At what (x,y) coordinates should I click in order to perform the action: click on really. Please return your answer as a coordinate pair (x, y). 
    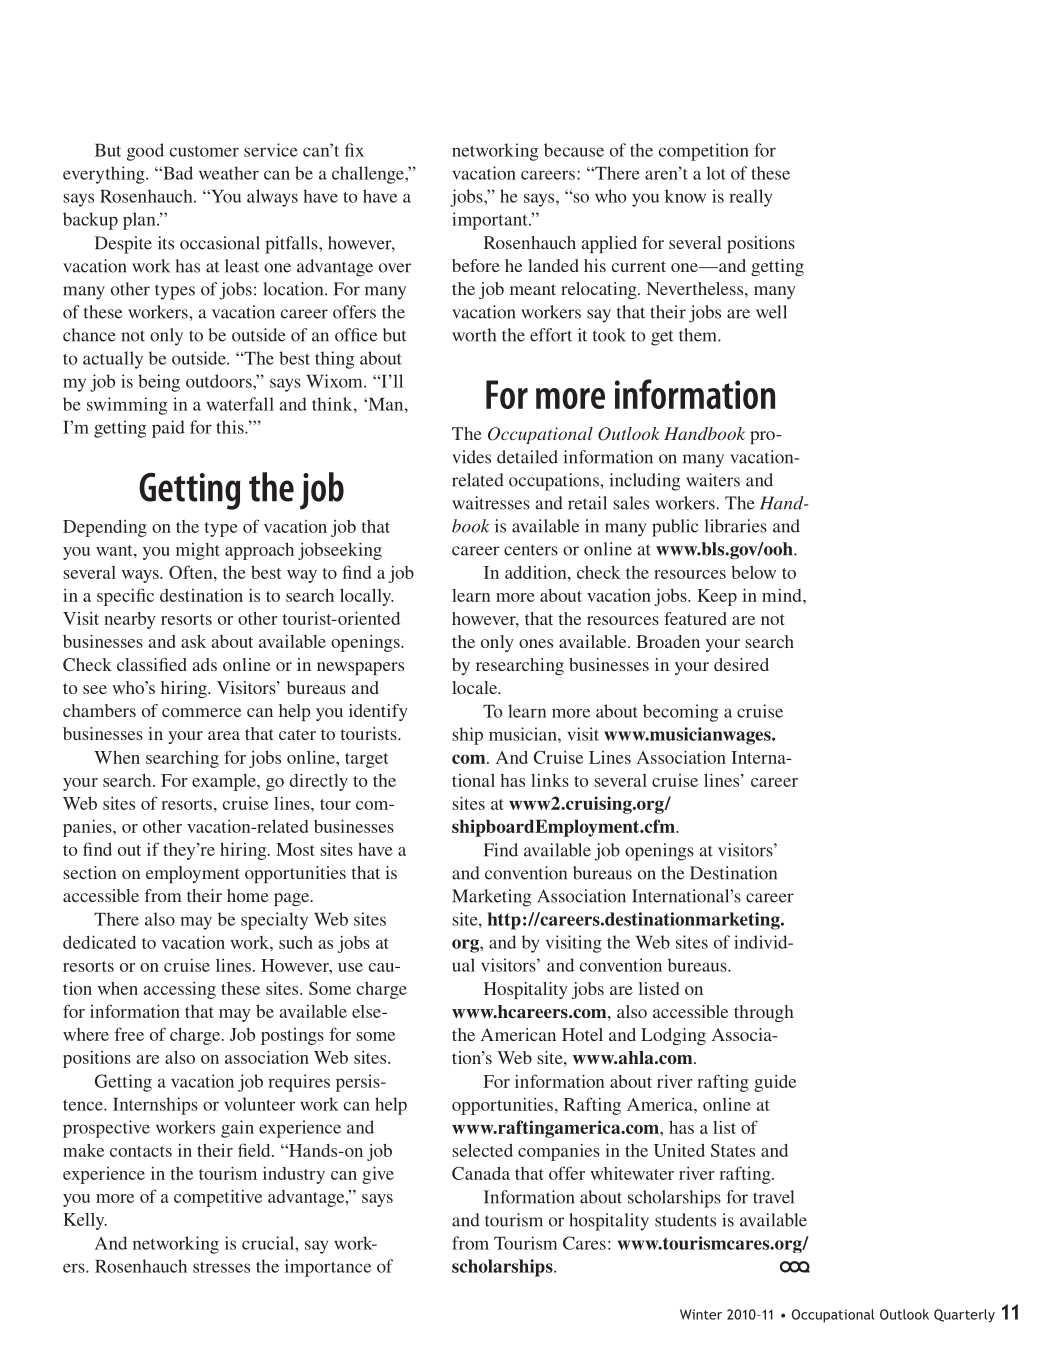
    Looking at the image, I should click on (750, 198).
